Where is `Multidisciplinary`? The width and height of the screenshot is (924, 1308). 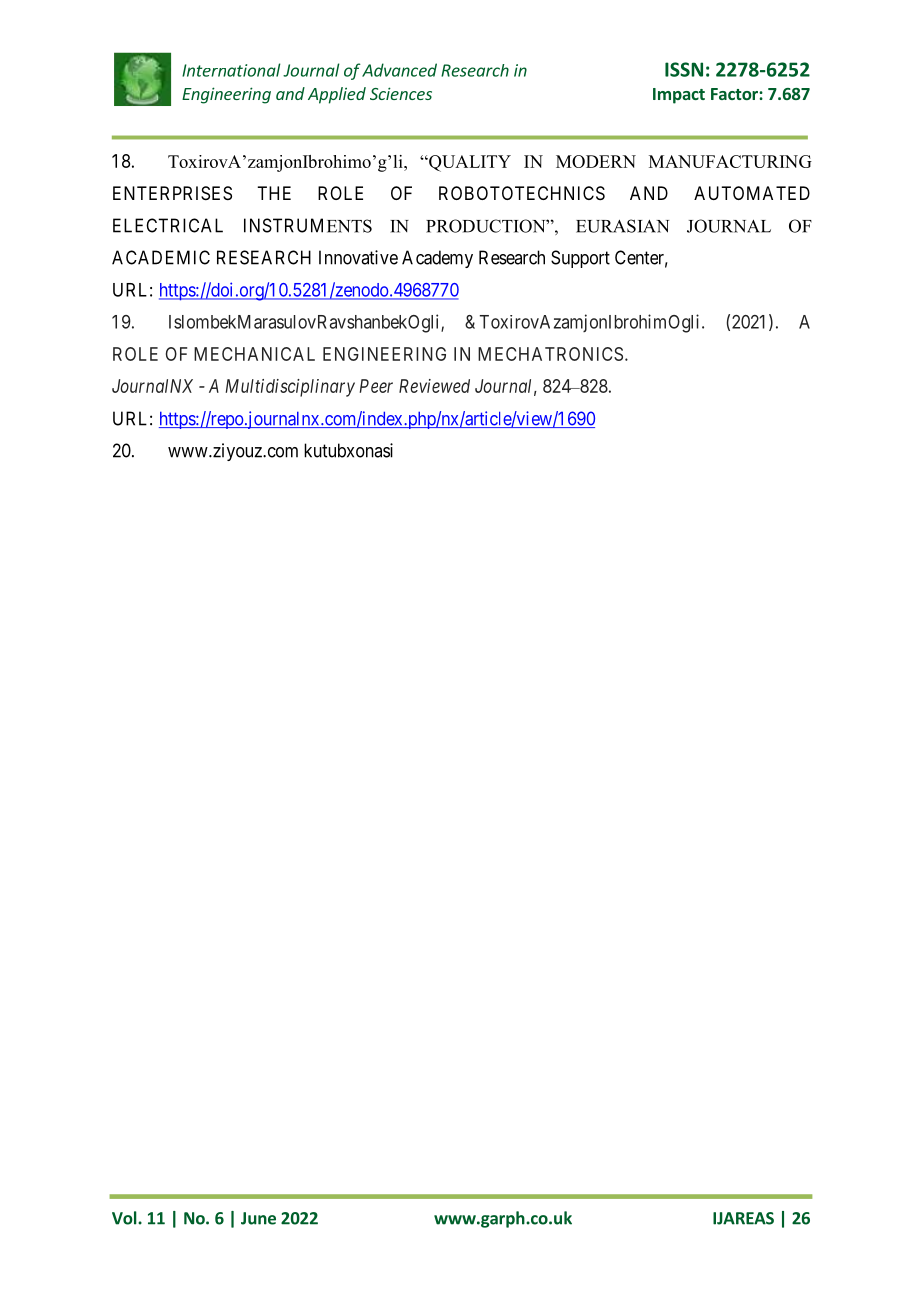
Multidisciplinary is located at coordinates (290, 388).
